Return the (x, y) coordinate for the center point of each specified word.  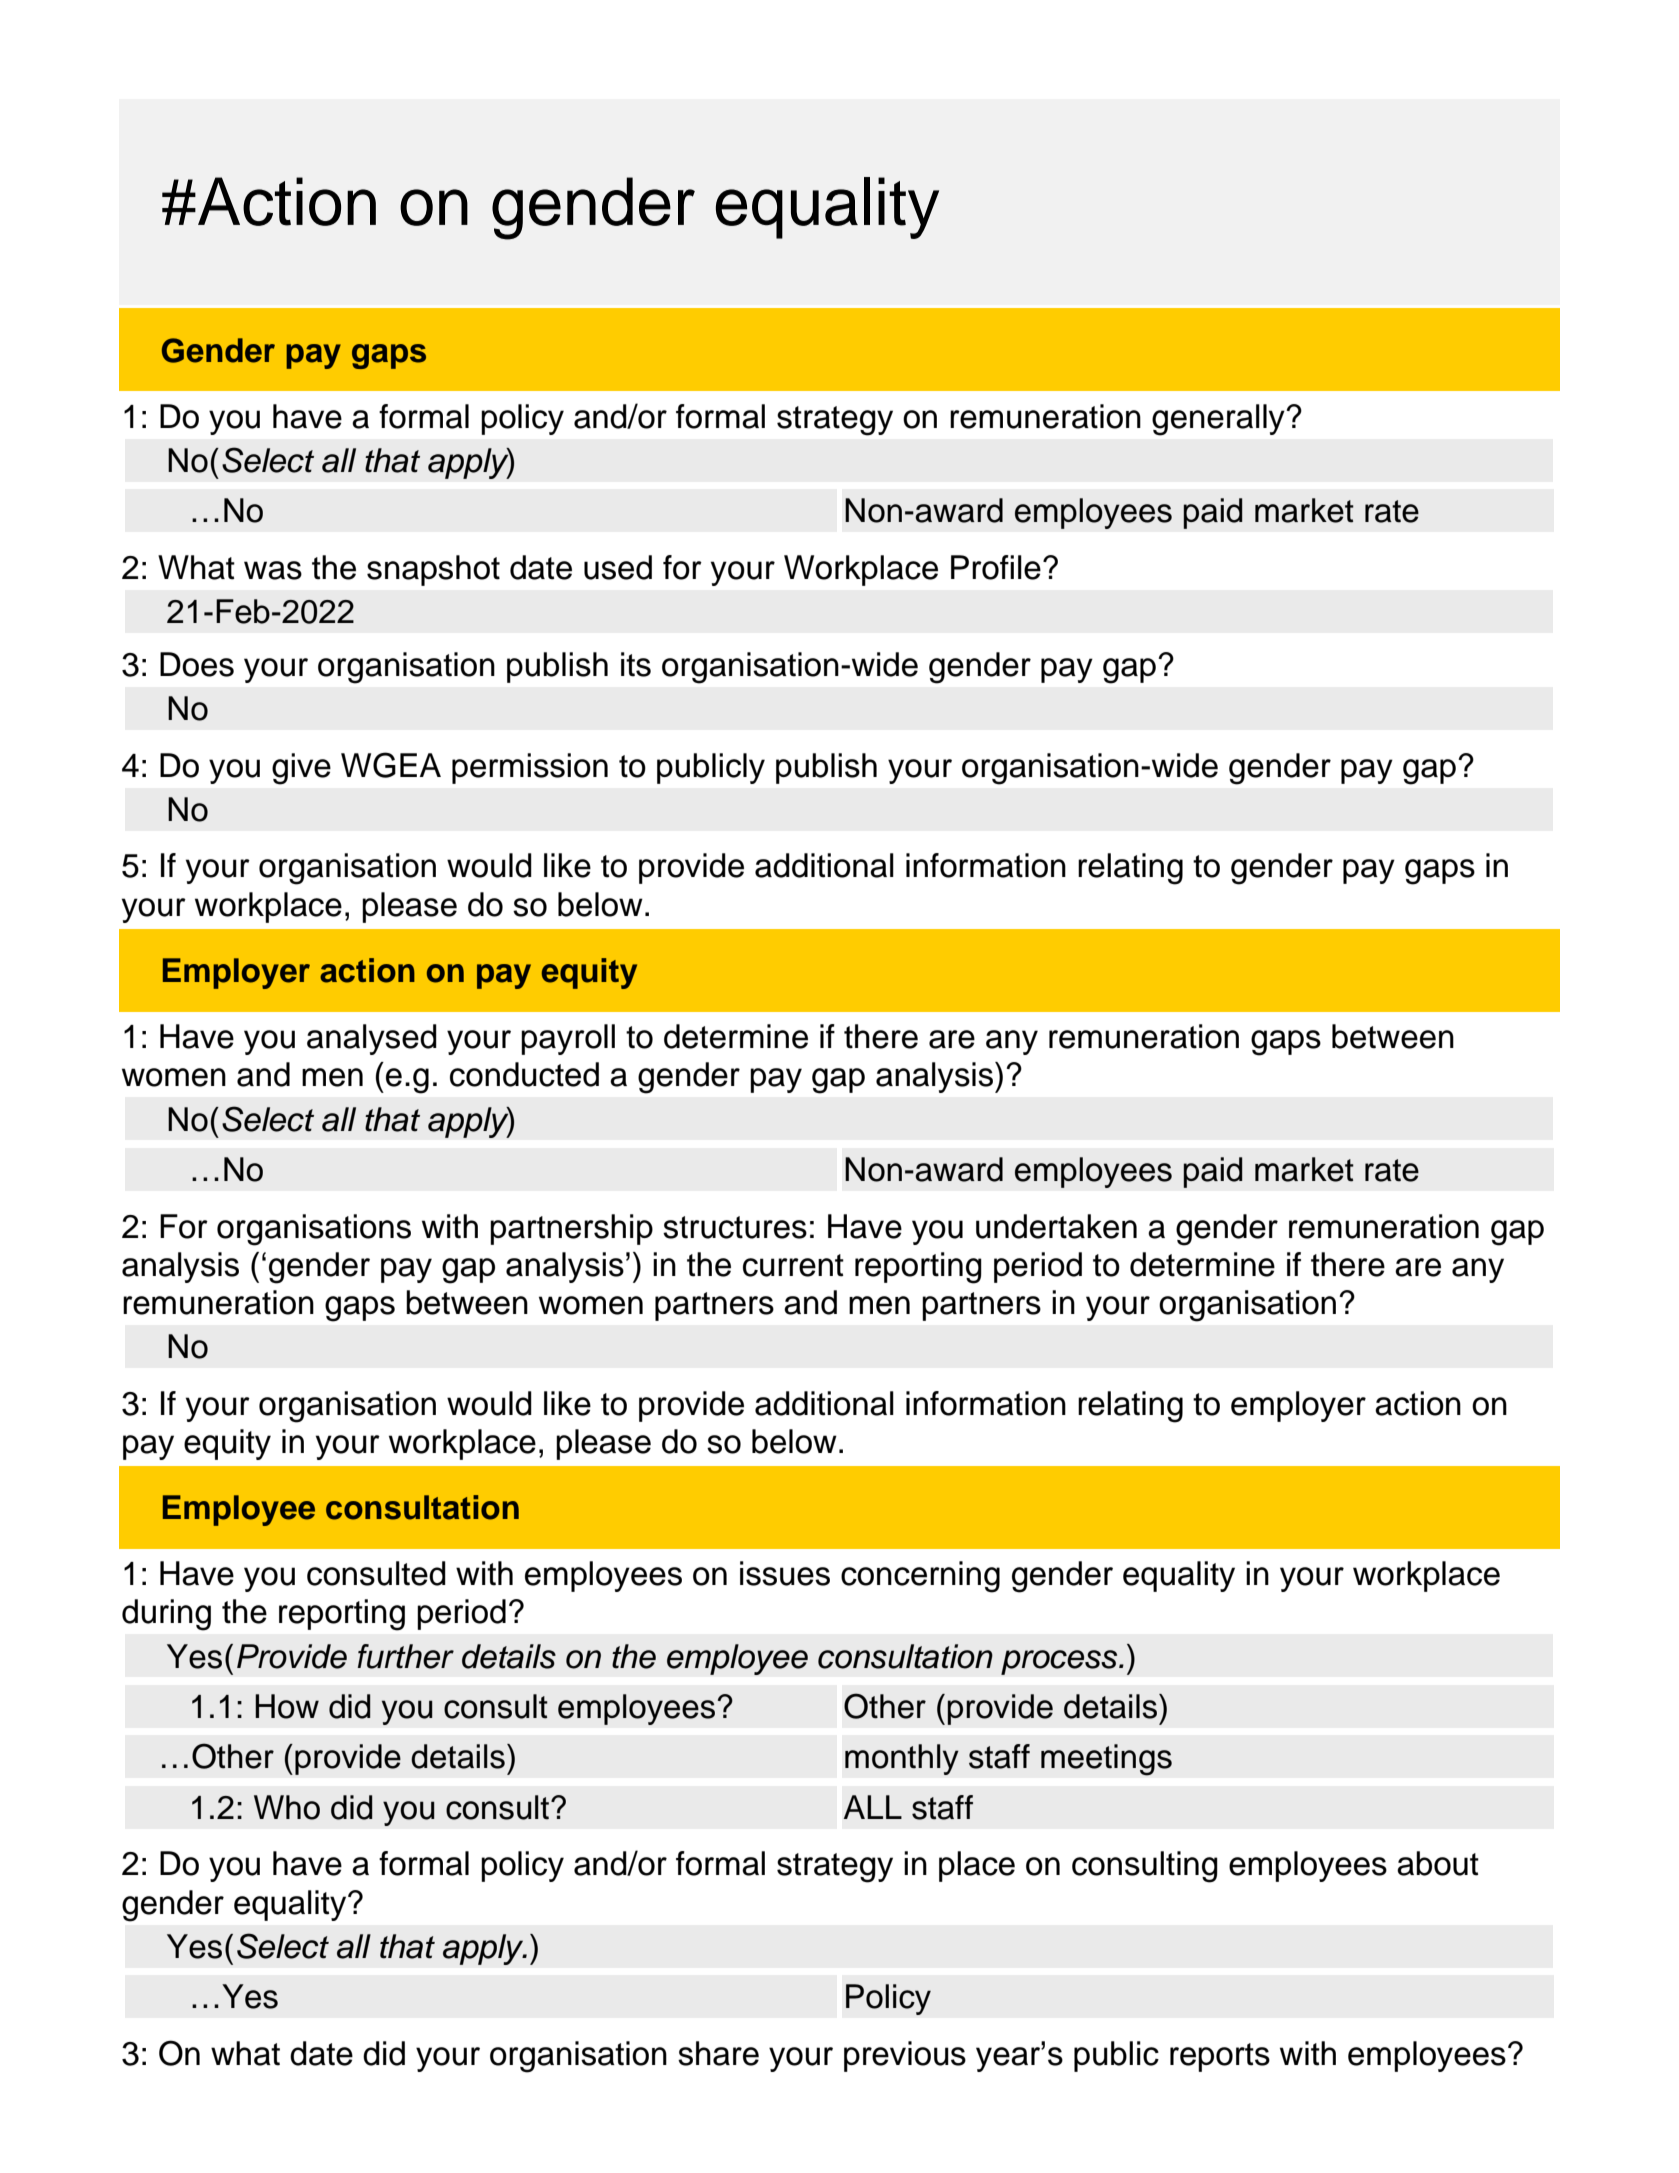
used (618, 567)
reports (1220, 2057)
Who (287, 1807)
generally (1219, 420)
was (273, 570)
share (718, 2053)
